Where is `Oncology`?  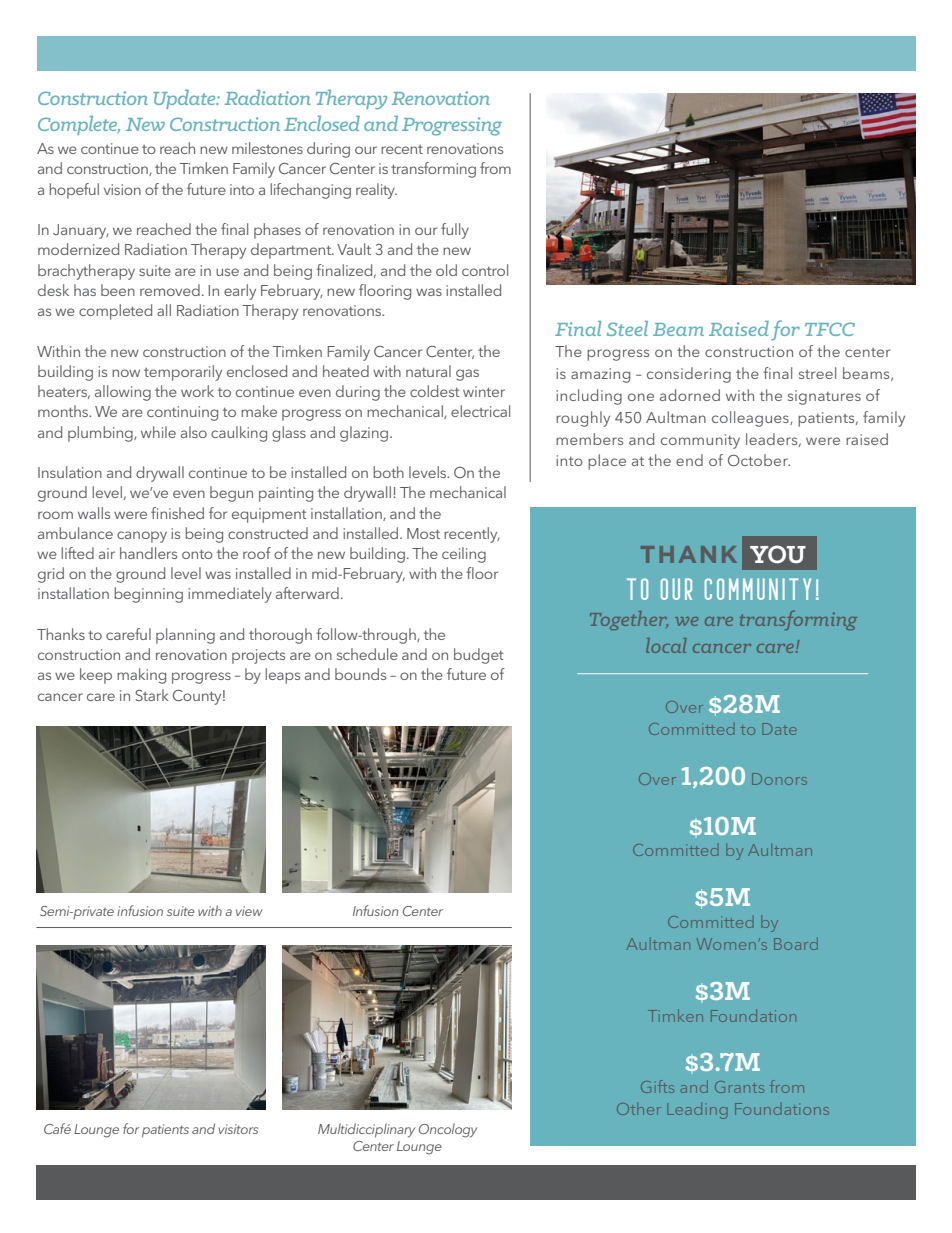 Oncology is located at coordinates (448, 1130).
